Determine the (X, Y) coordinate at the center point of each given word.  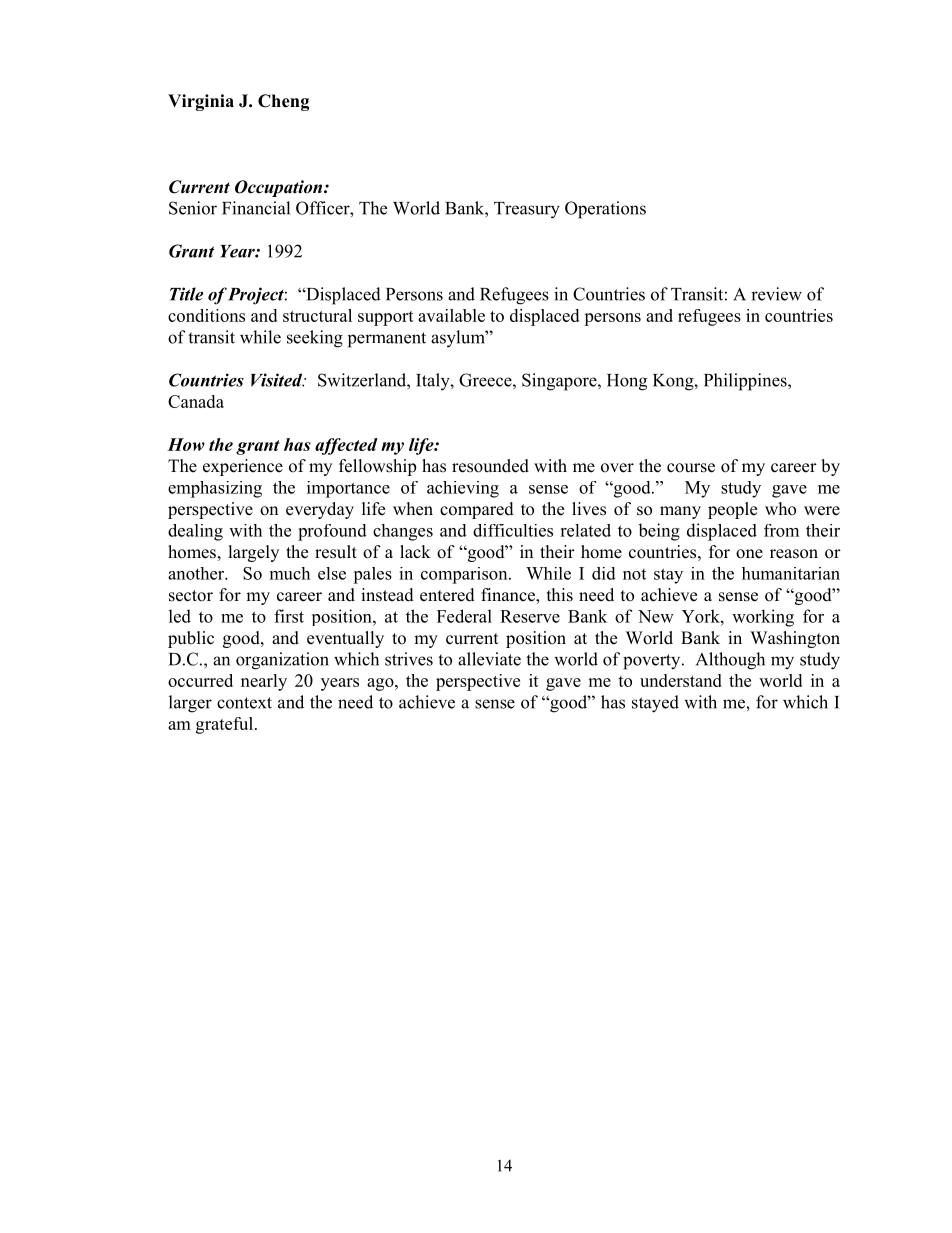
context (244, 703)
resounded (490, 466)
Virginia (201, 102)
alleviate (489, 659)
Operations (605, 210)
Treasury (527, 210)
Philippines (746, 382)
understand (681, 680)
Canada (196, 401)
